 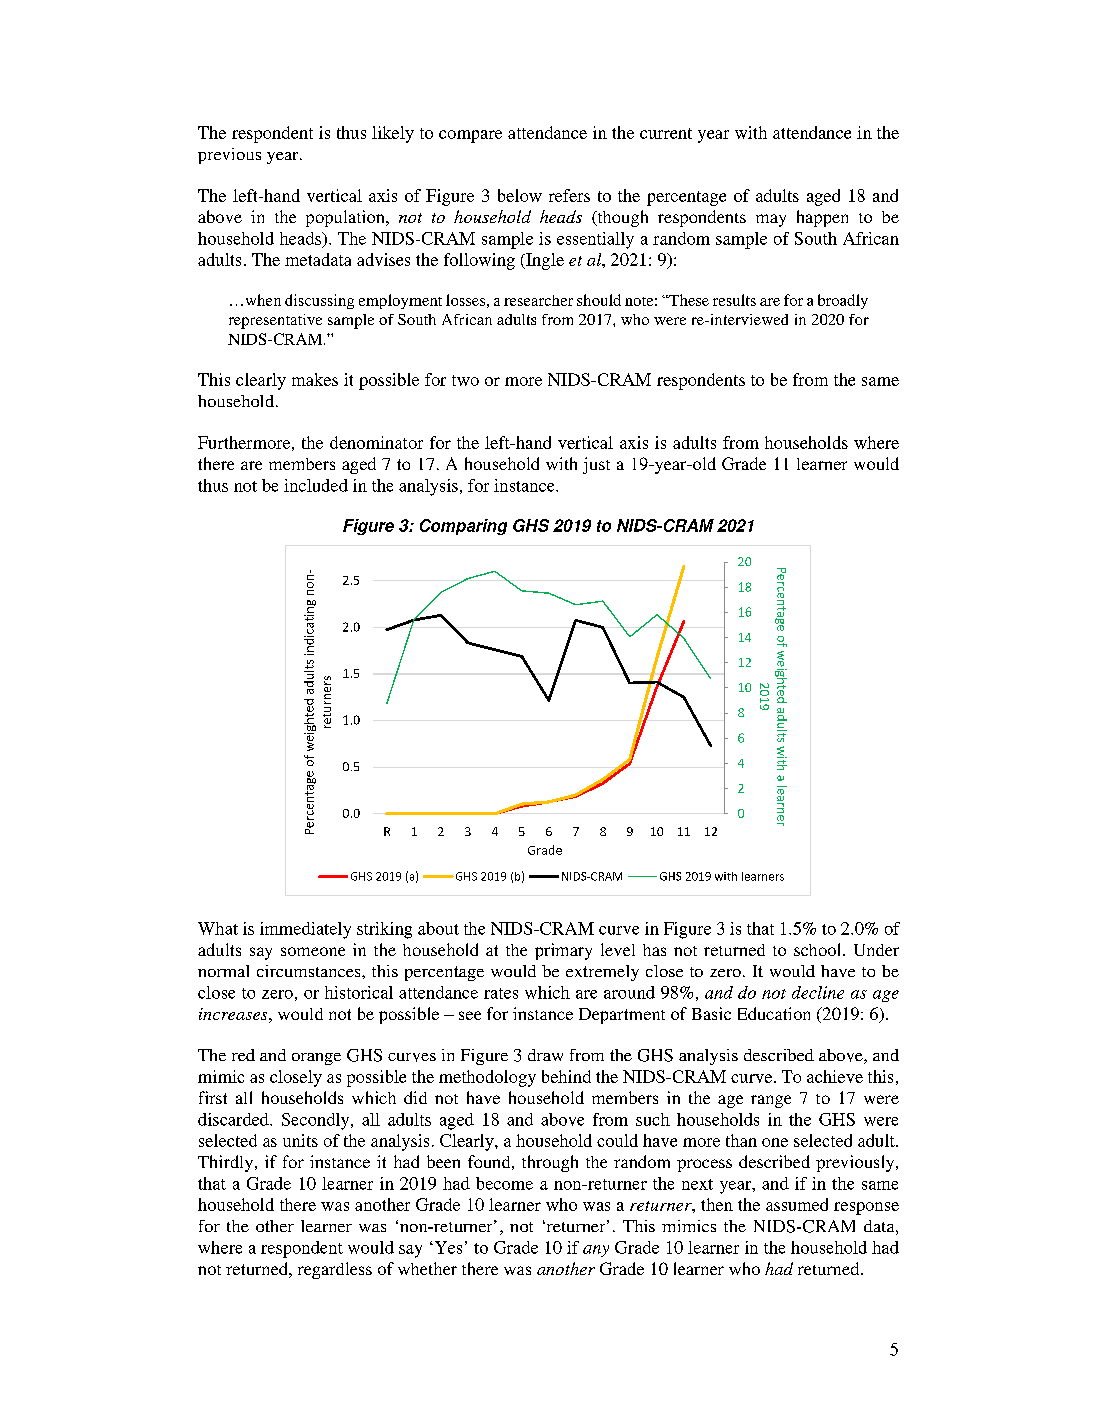 I want to click on broadly, so click(x=843, y=301).
